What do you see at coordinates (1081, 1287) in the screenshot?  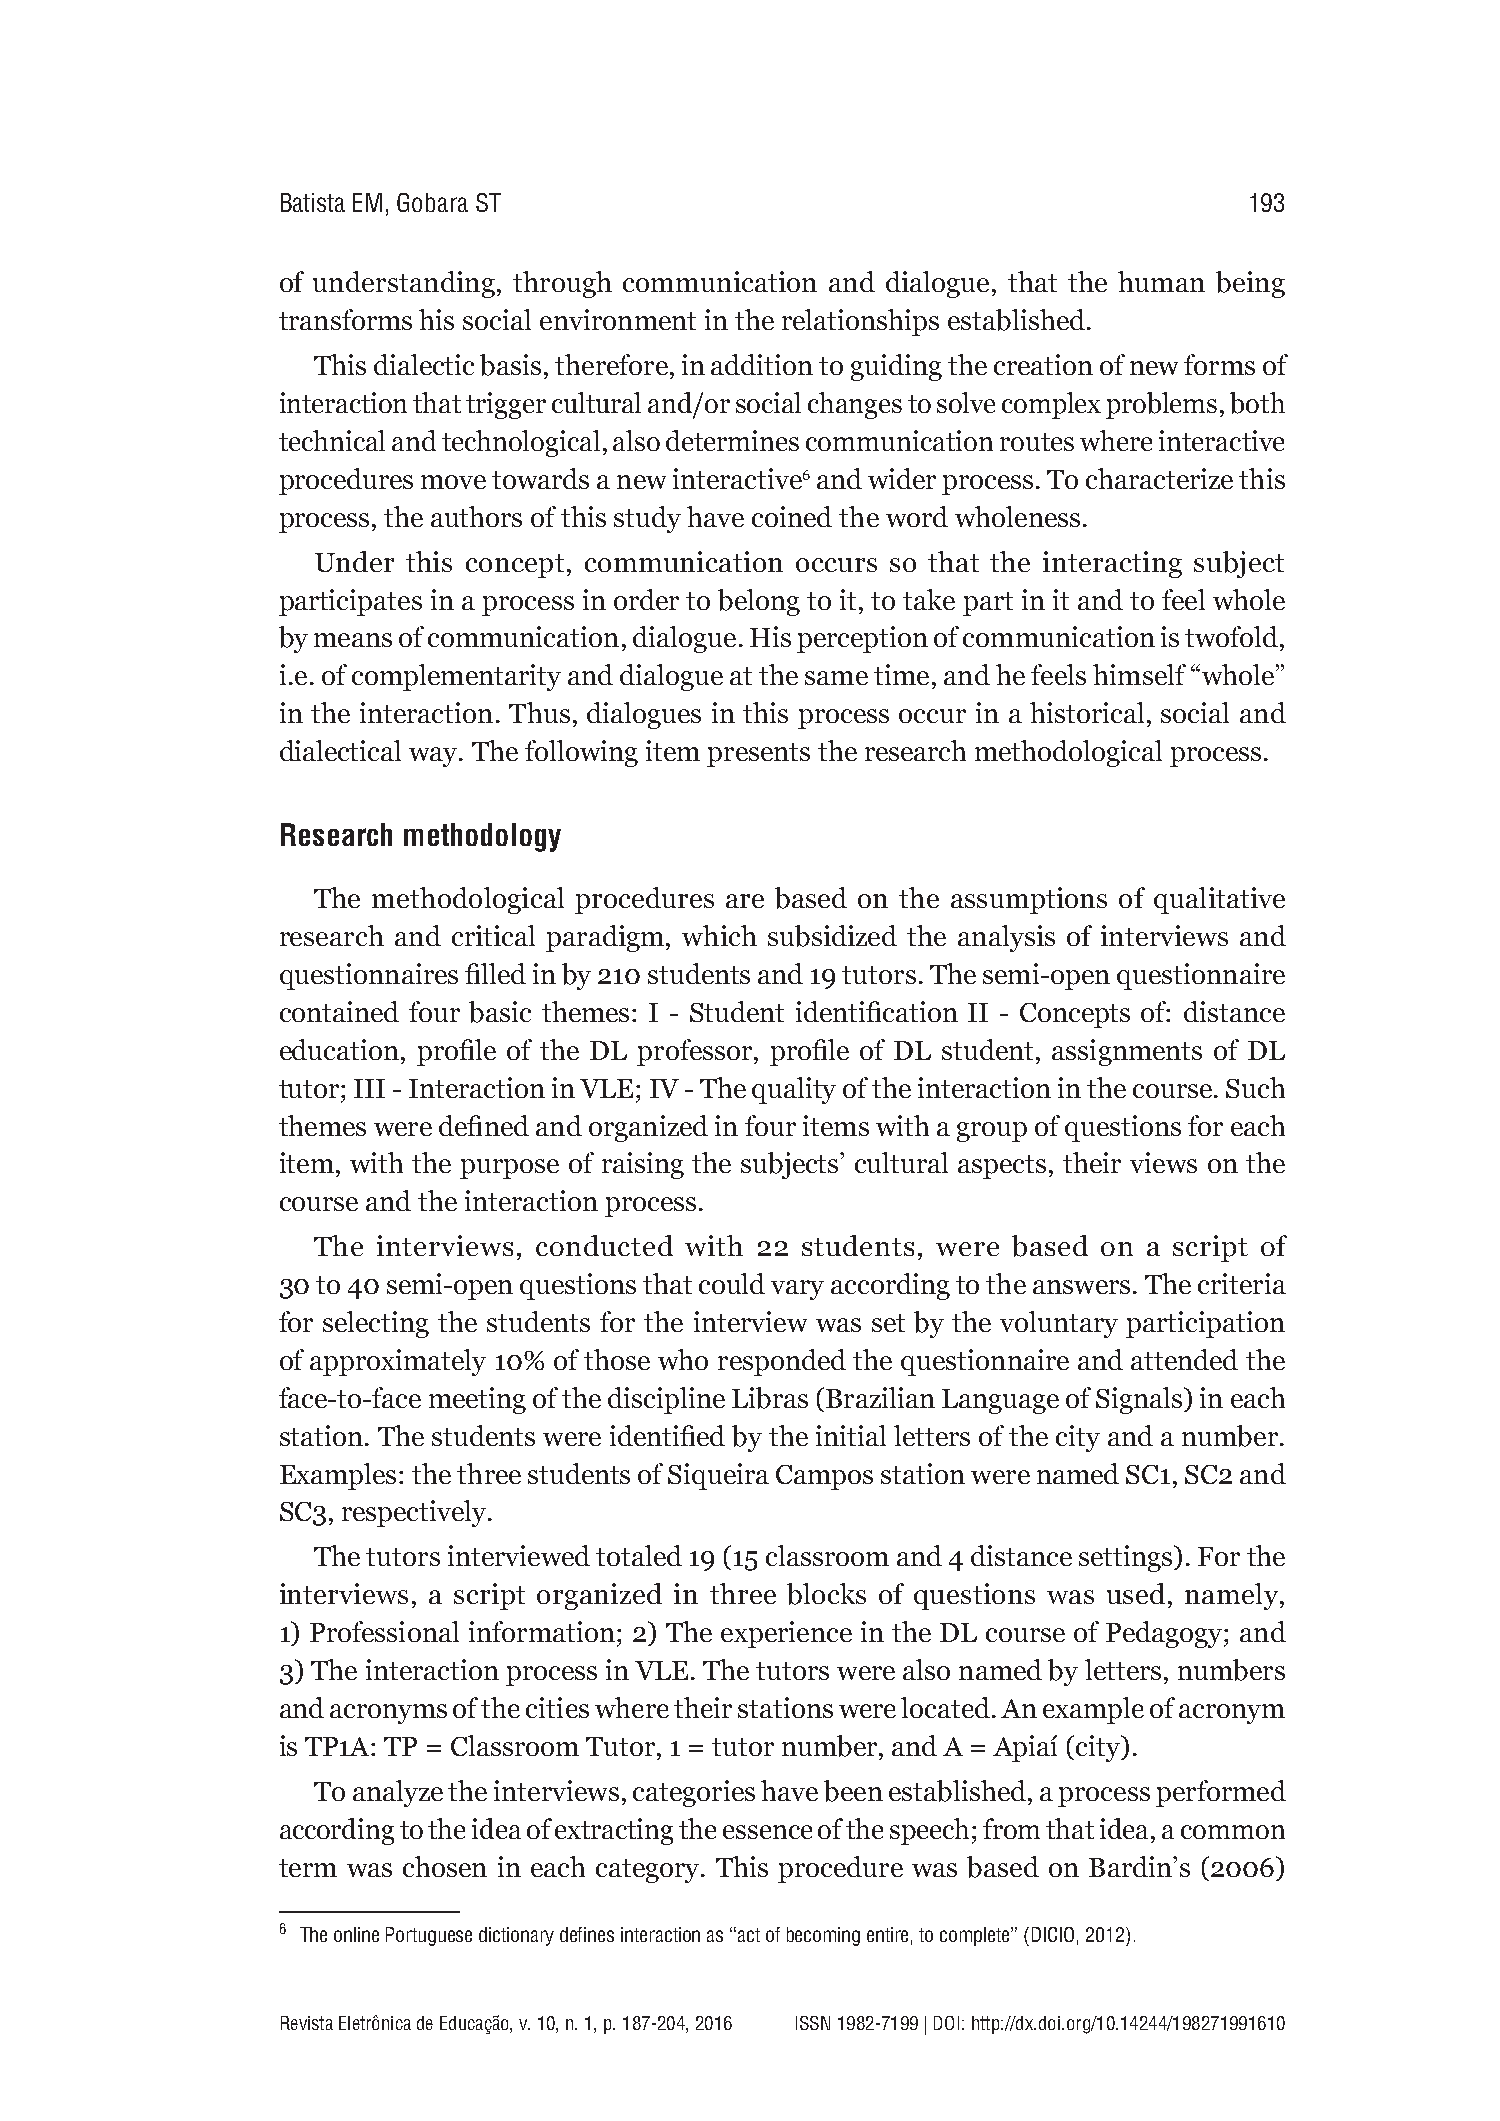 I see `answers` at bounding box center [1081, 1287].
